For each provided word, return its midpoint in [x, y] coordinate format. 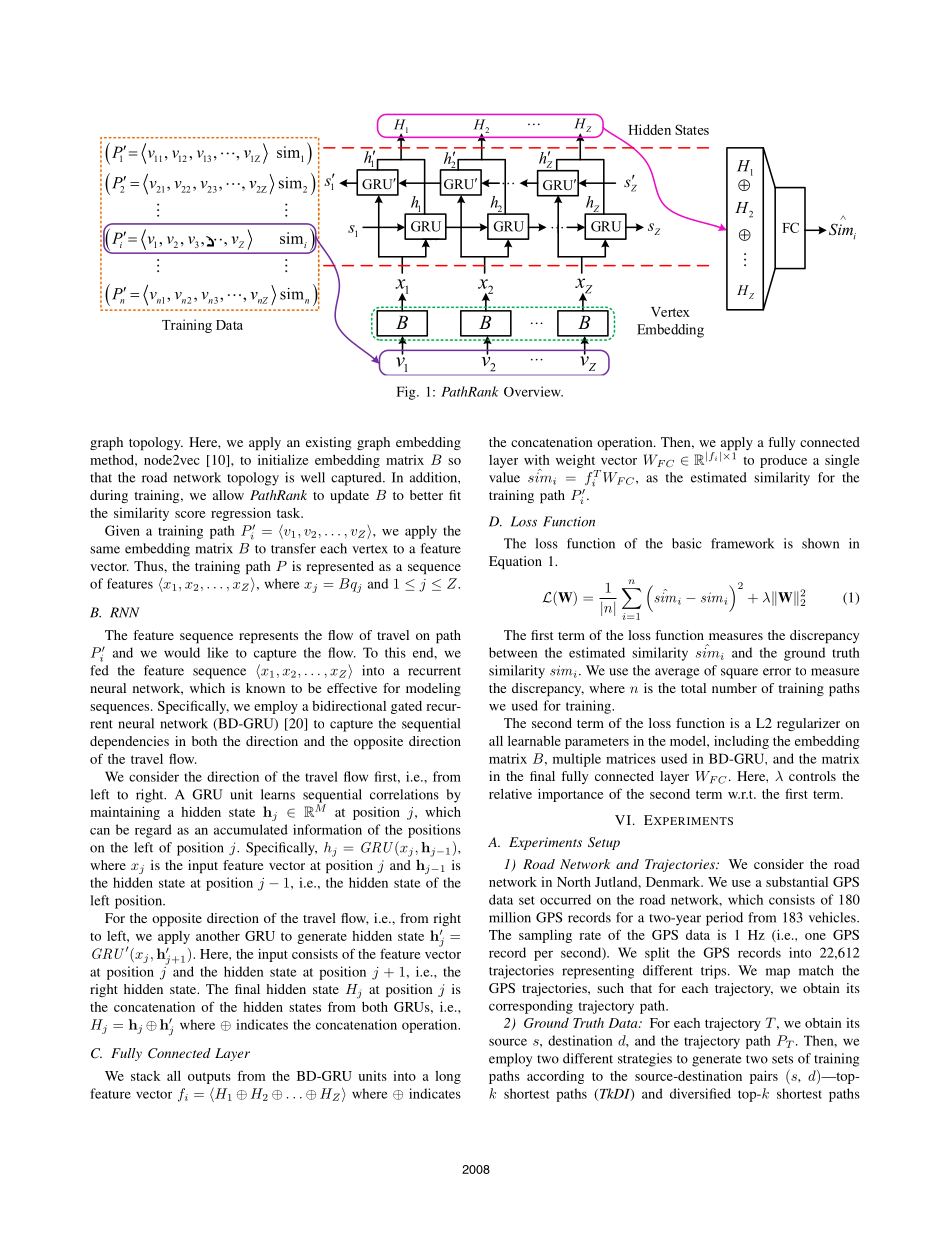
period [724, 919]
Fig [407, 393]
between [513, 652]
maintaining [125, 813]
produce [783, 461]
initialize [283, 459]
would [182, 652]
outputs [209, 1078]
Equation [515, 563]
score [190, 514]
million [510, 917]
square [739, 673]
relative [510, 794]
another [218, 936]
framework [742, 543]
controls [812, 776]
